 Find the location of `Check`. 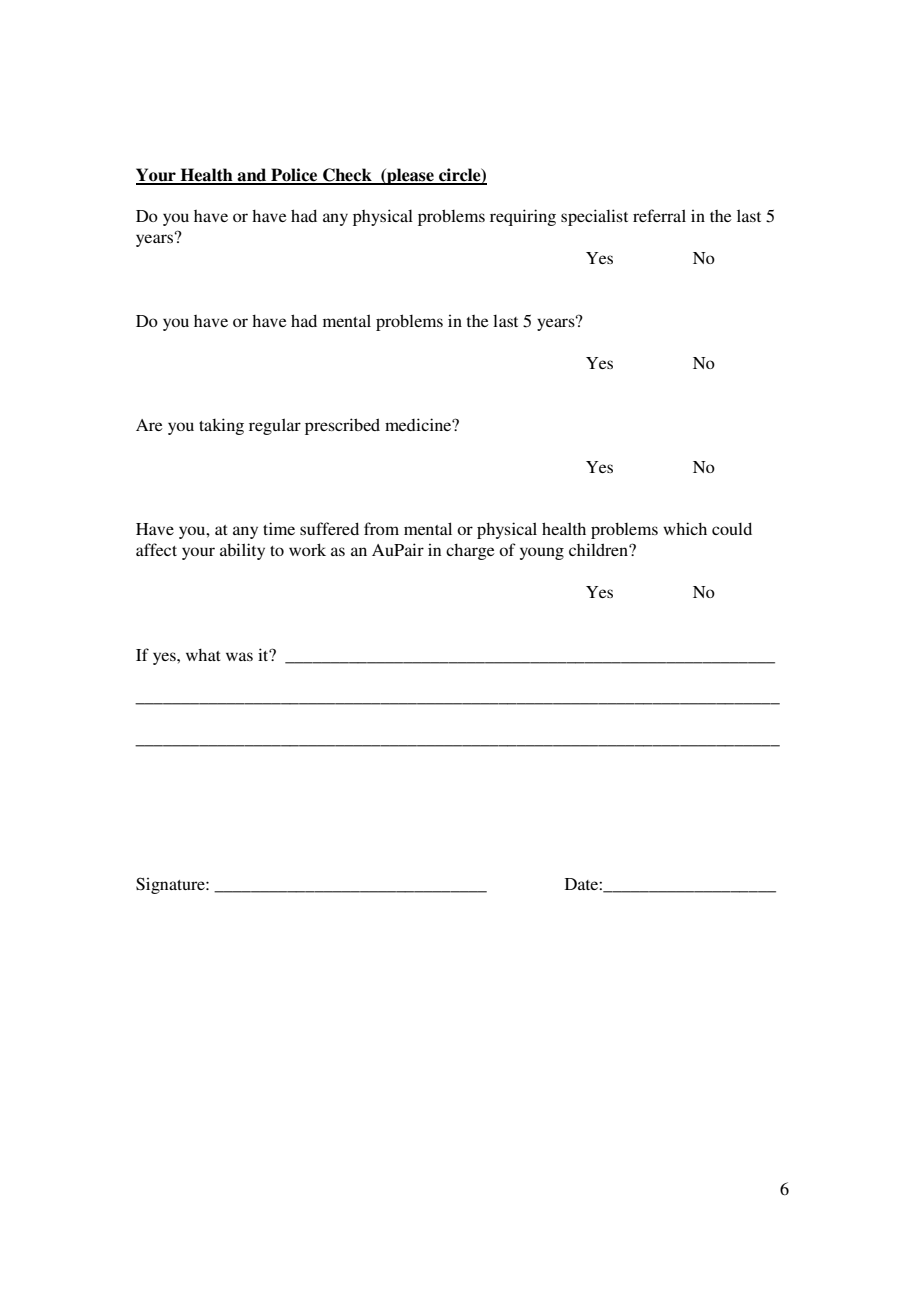

Check is located at coordinates (347, 176).
